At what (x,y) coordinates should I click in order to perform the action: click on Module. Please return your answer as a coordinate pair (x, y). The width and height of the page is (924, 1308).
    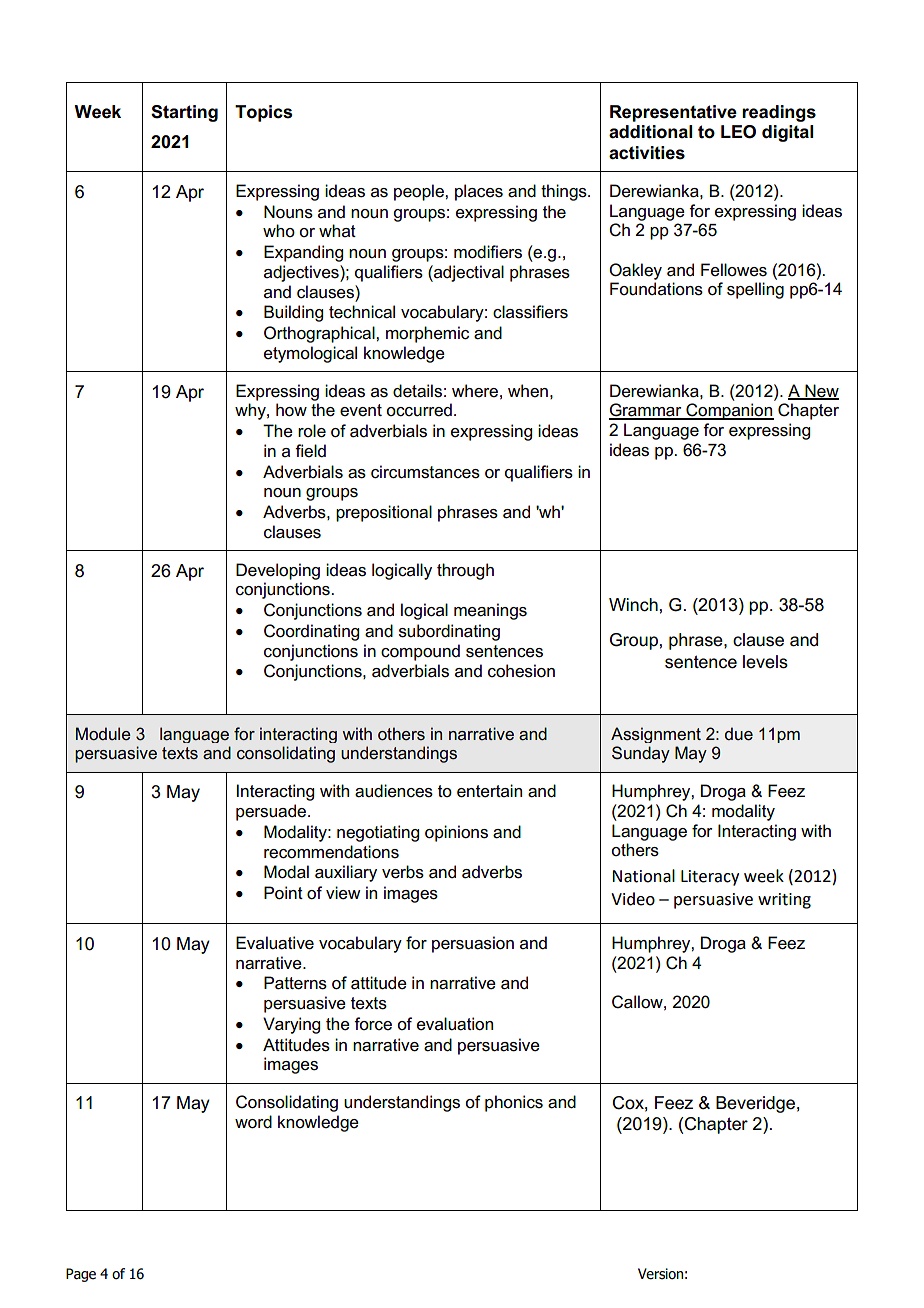
    Looking at the image, I should click on (103, 733).
